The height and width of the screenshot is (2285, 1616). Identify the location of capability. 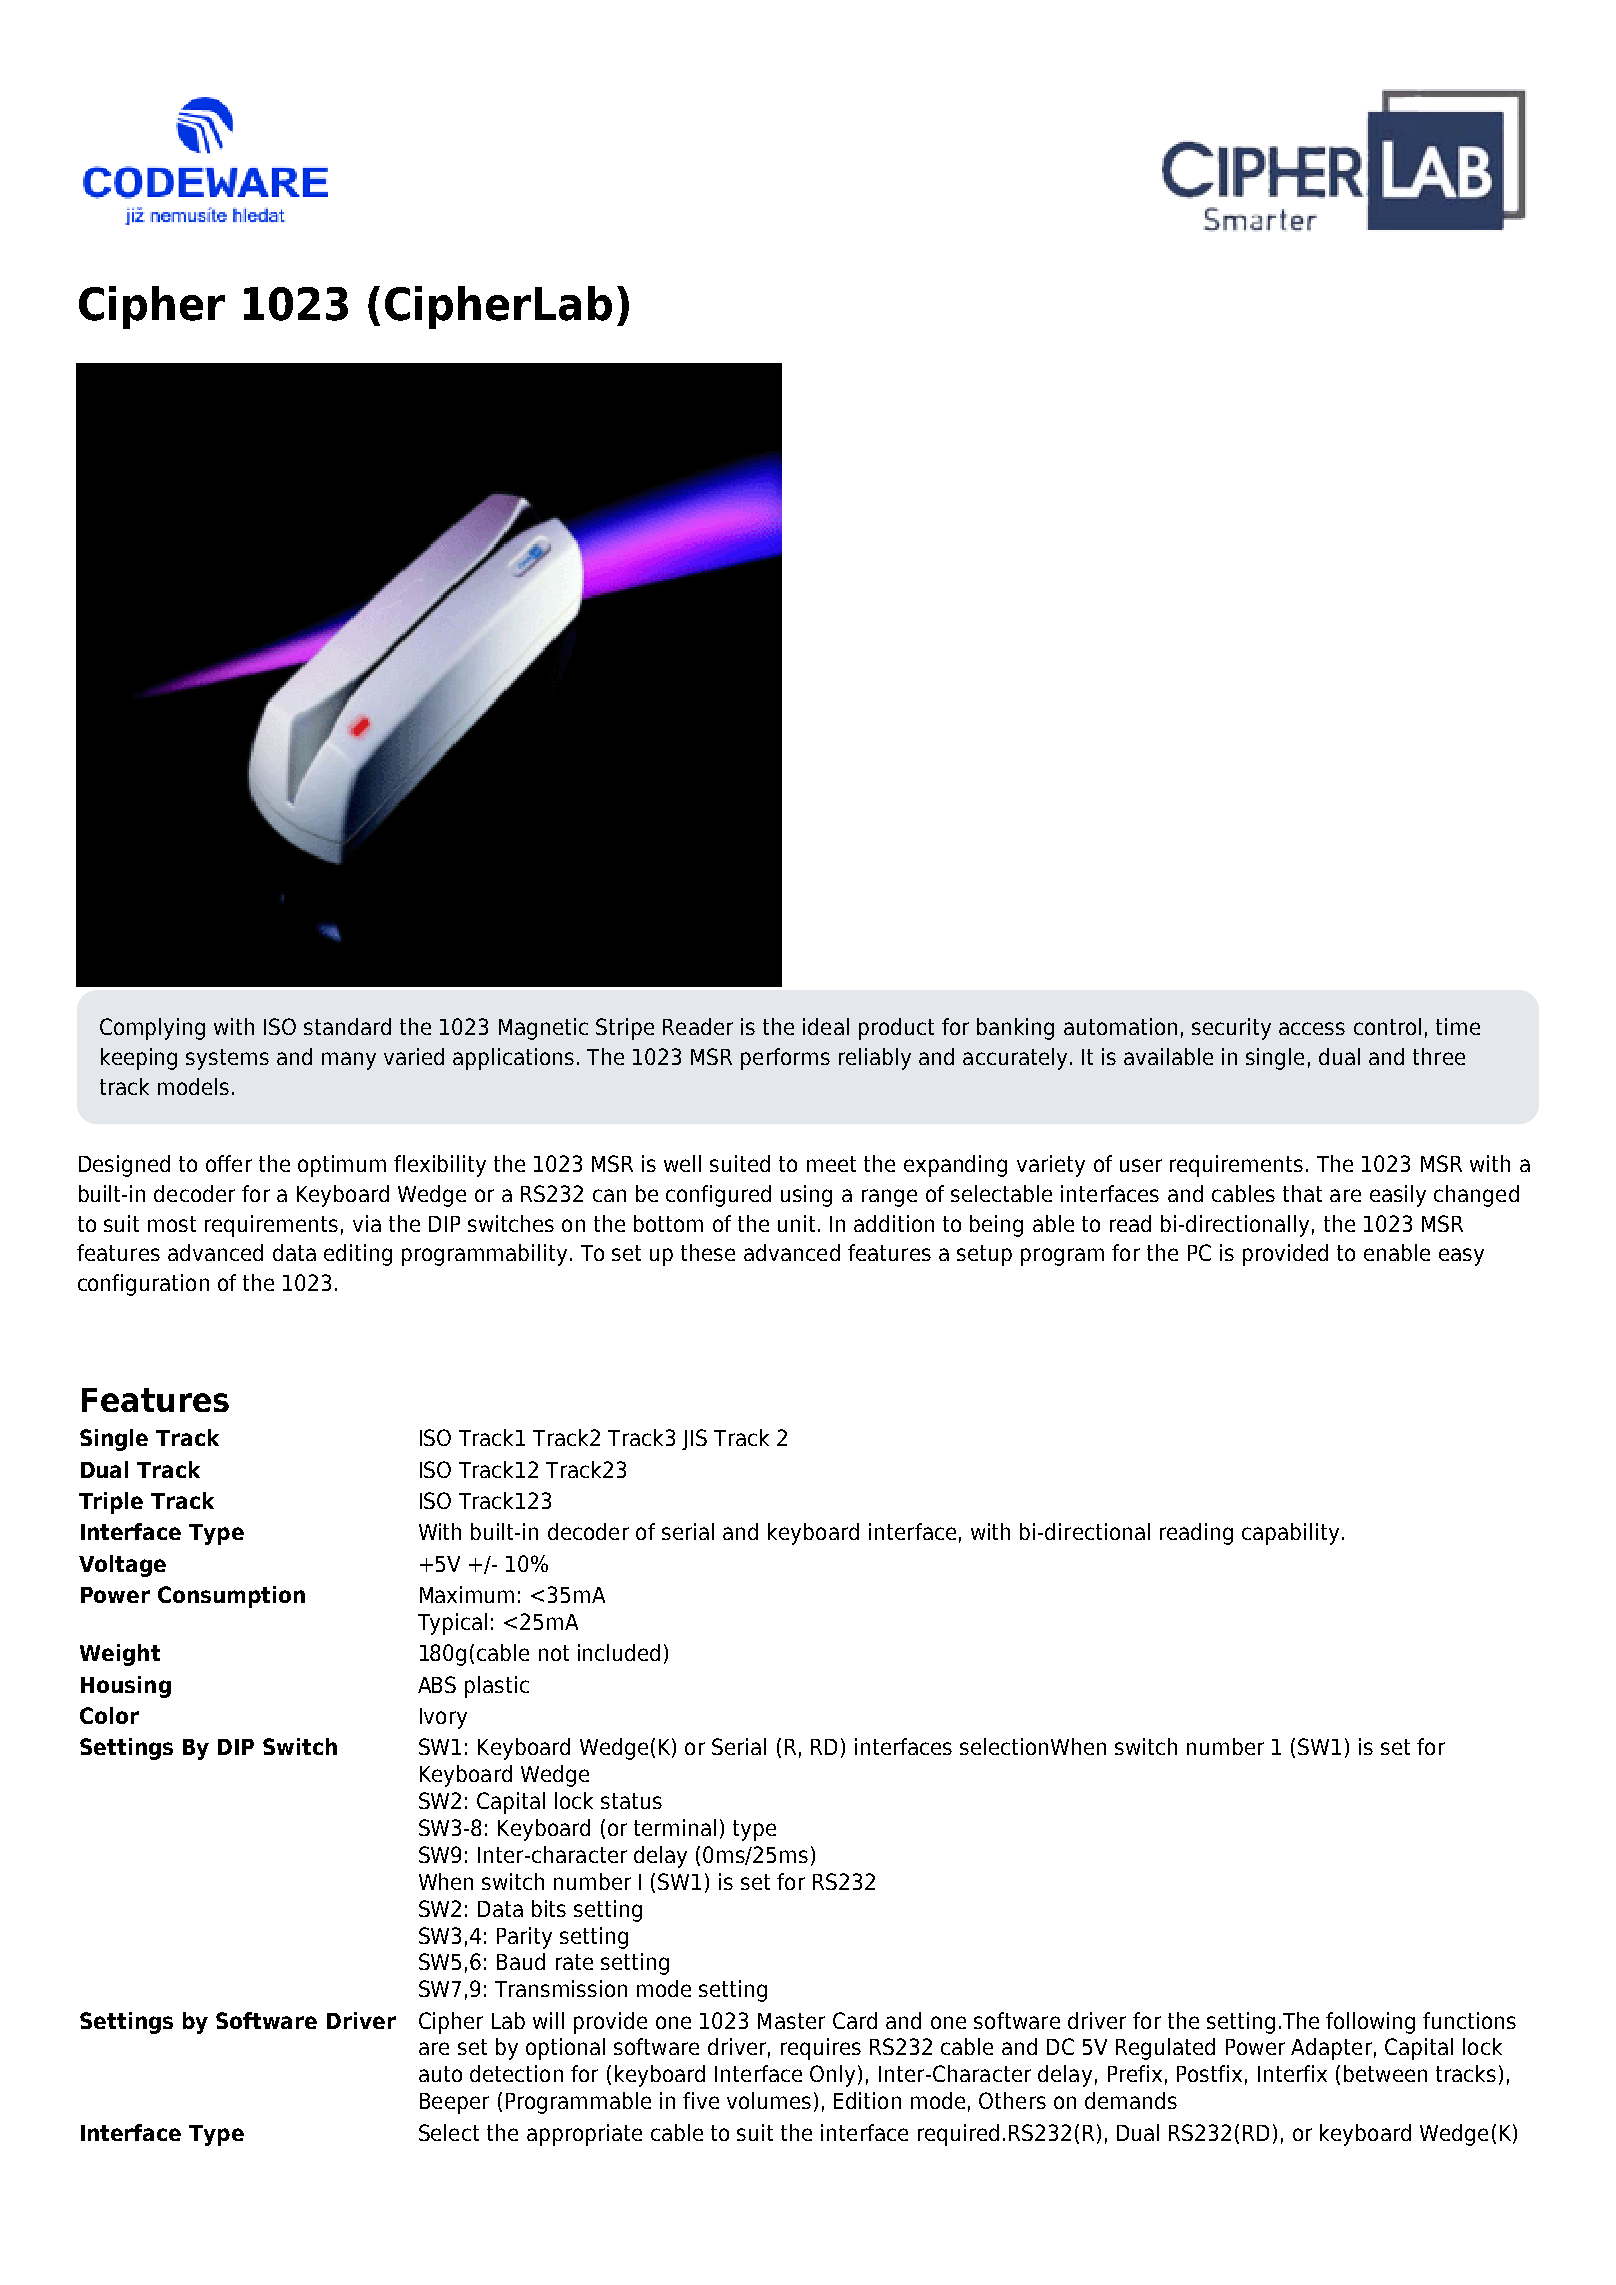
(1290, 1534).
